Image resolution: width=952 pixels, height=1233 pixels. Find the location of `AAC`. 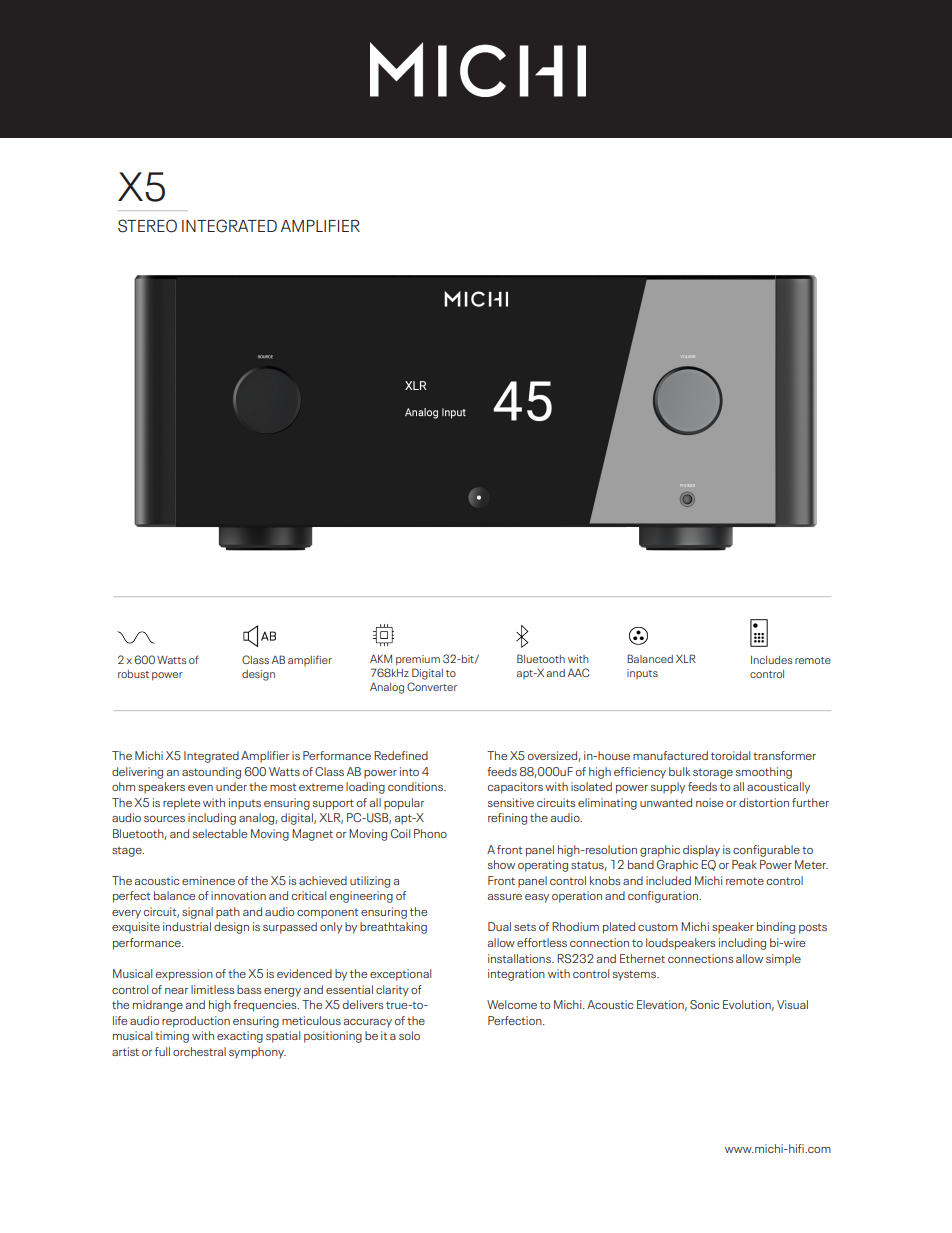

AAC is located at coordinates (578, 672).
